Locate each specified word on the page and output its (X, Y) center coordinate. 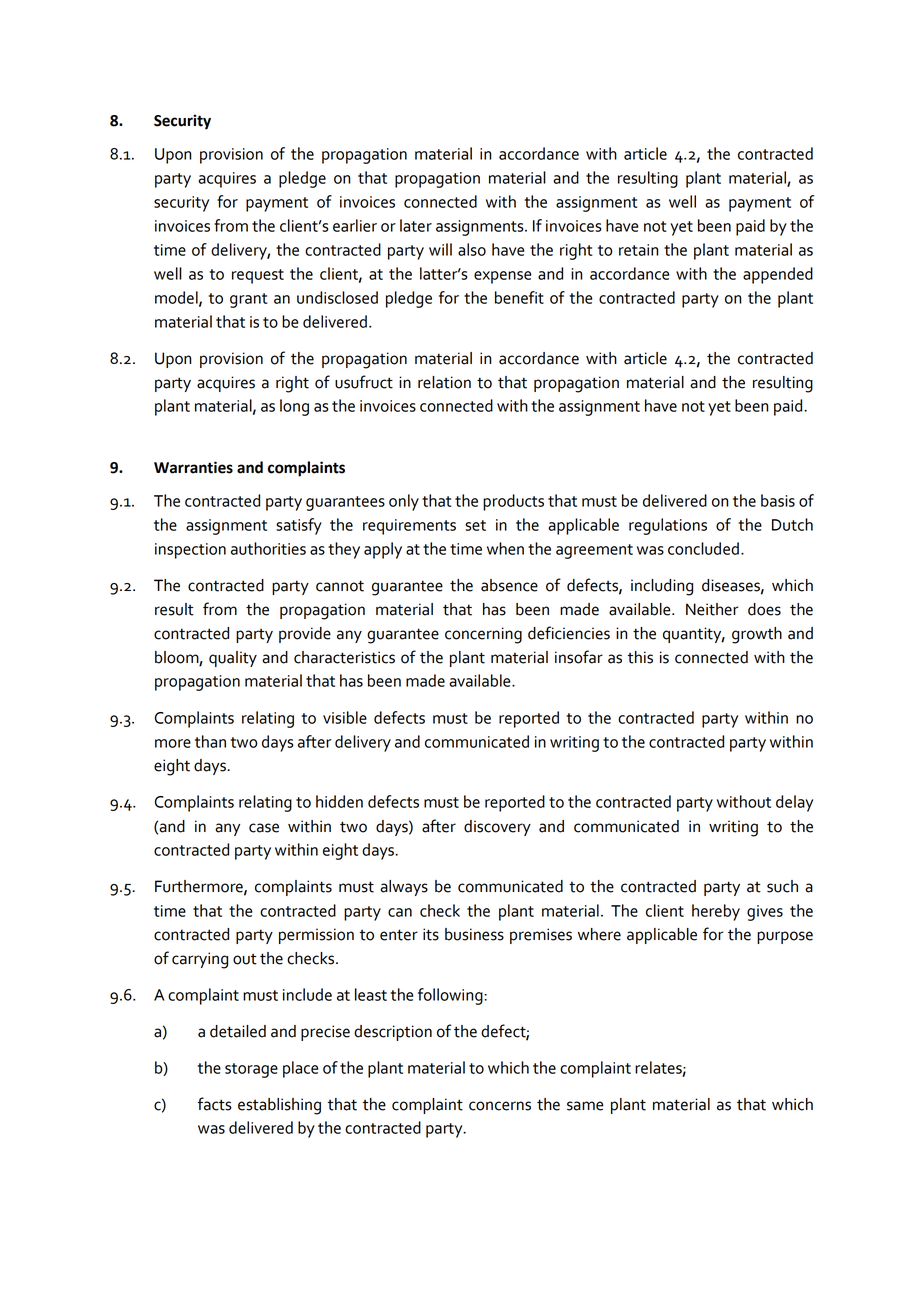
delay (794, 803)
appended (778, 275)
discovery (497, 828)
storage (251, 1070)
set (475, 525)
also (472, 249)
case (264, 828)
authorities (268, 548)
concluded (703, 548)
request (258, 276)
